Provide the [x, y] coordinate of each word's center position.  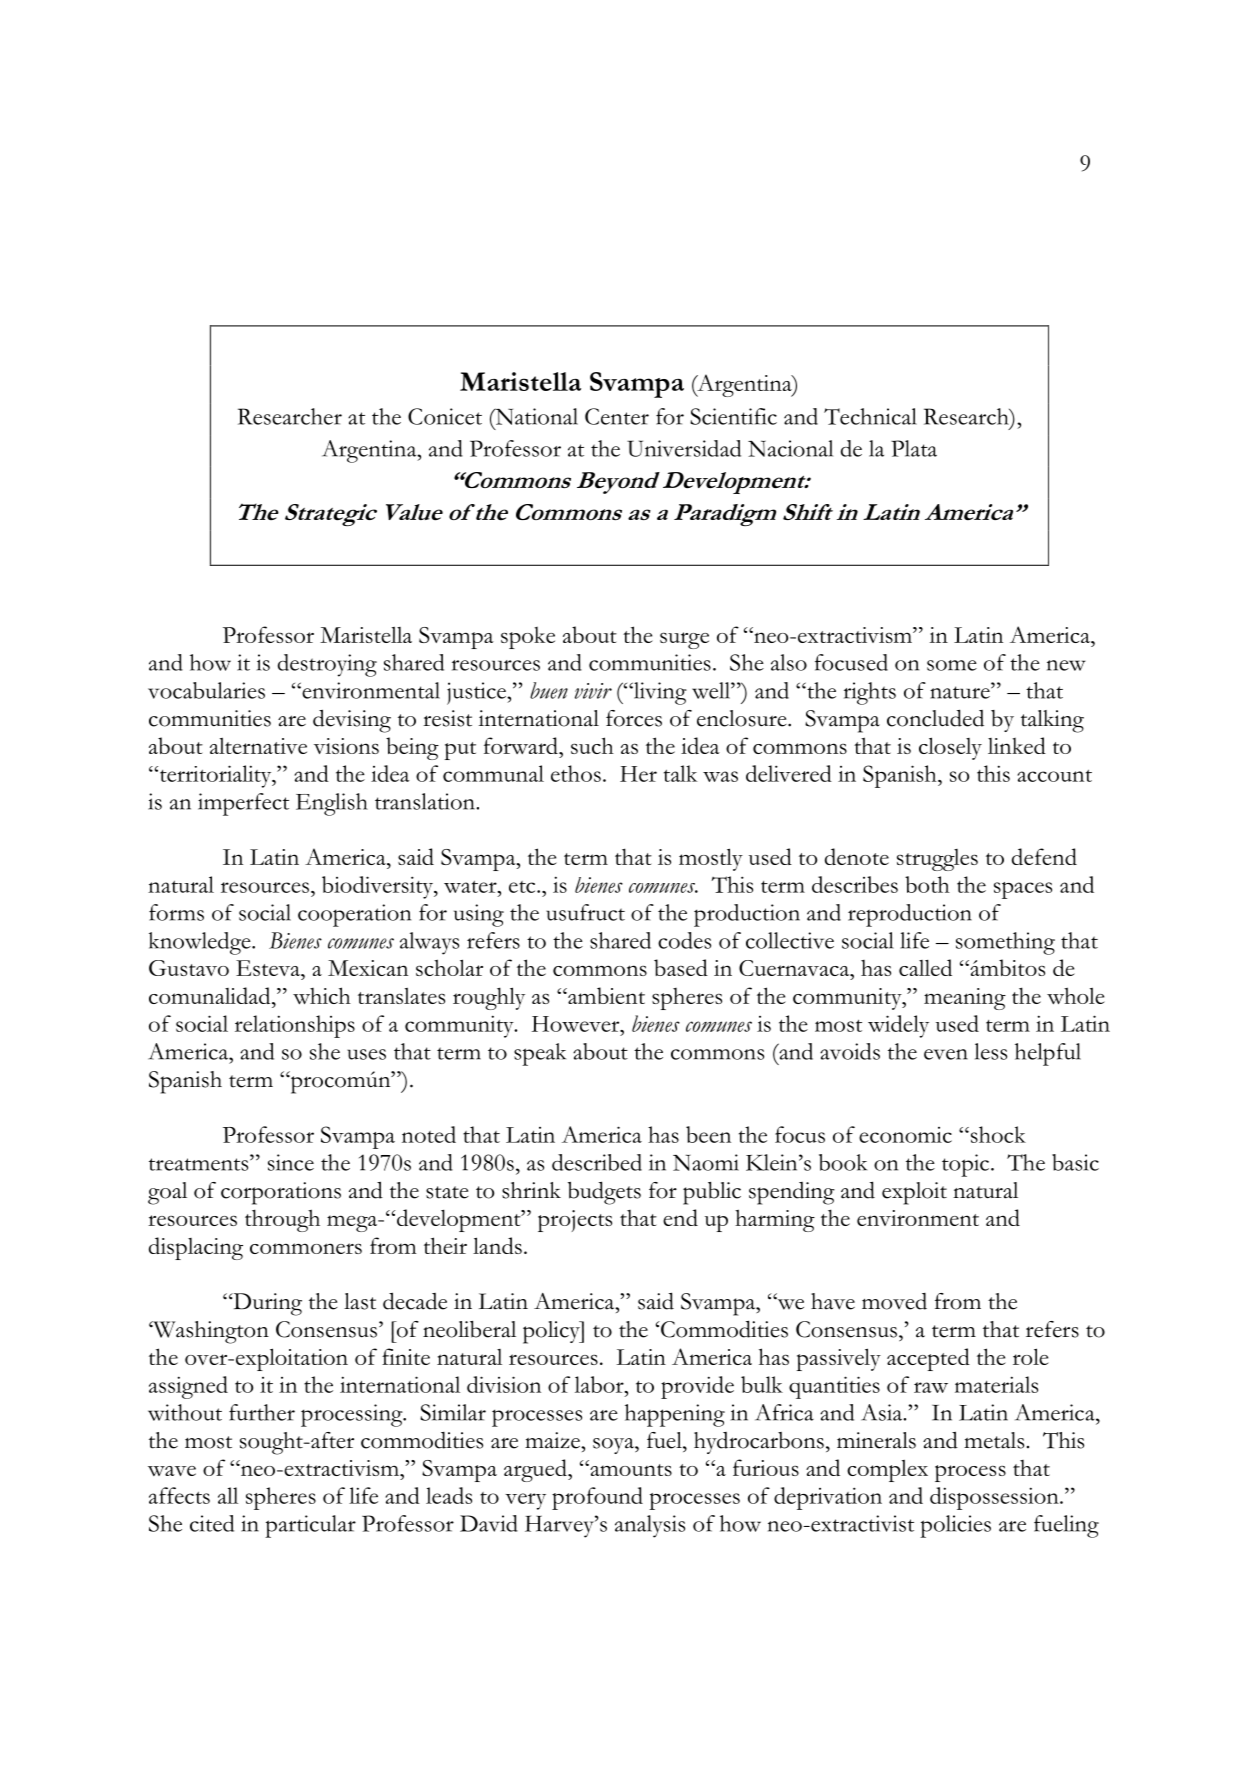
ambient [605, 995]
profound [597, 1498]
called [925, 967]
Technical [870, 416]
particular [310, 1526]
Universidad [684, 448]
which [322, 996]
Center [617, 416]
